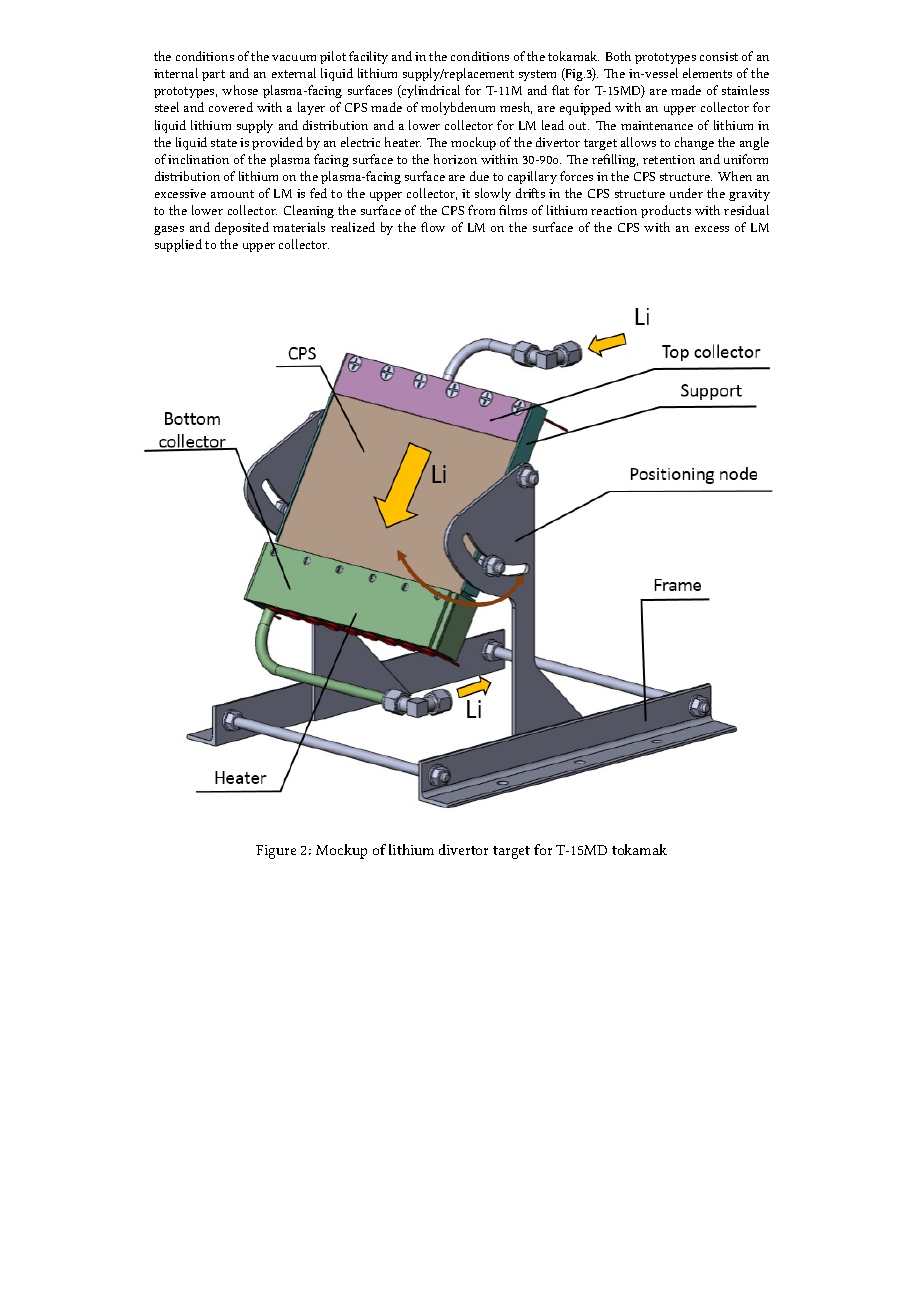  What do you see at coordinates (169, 230) in the screenshot?
I see `gases` at bounding box center [169, 230].
